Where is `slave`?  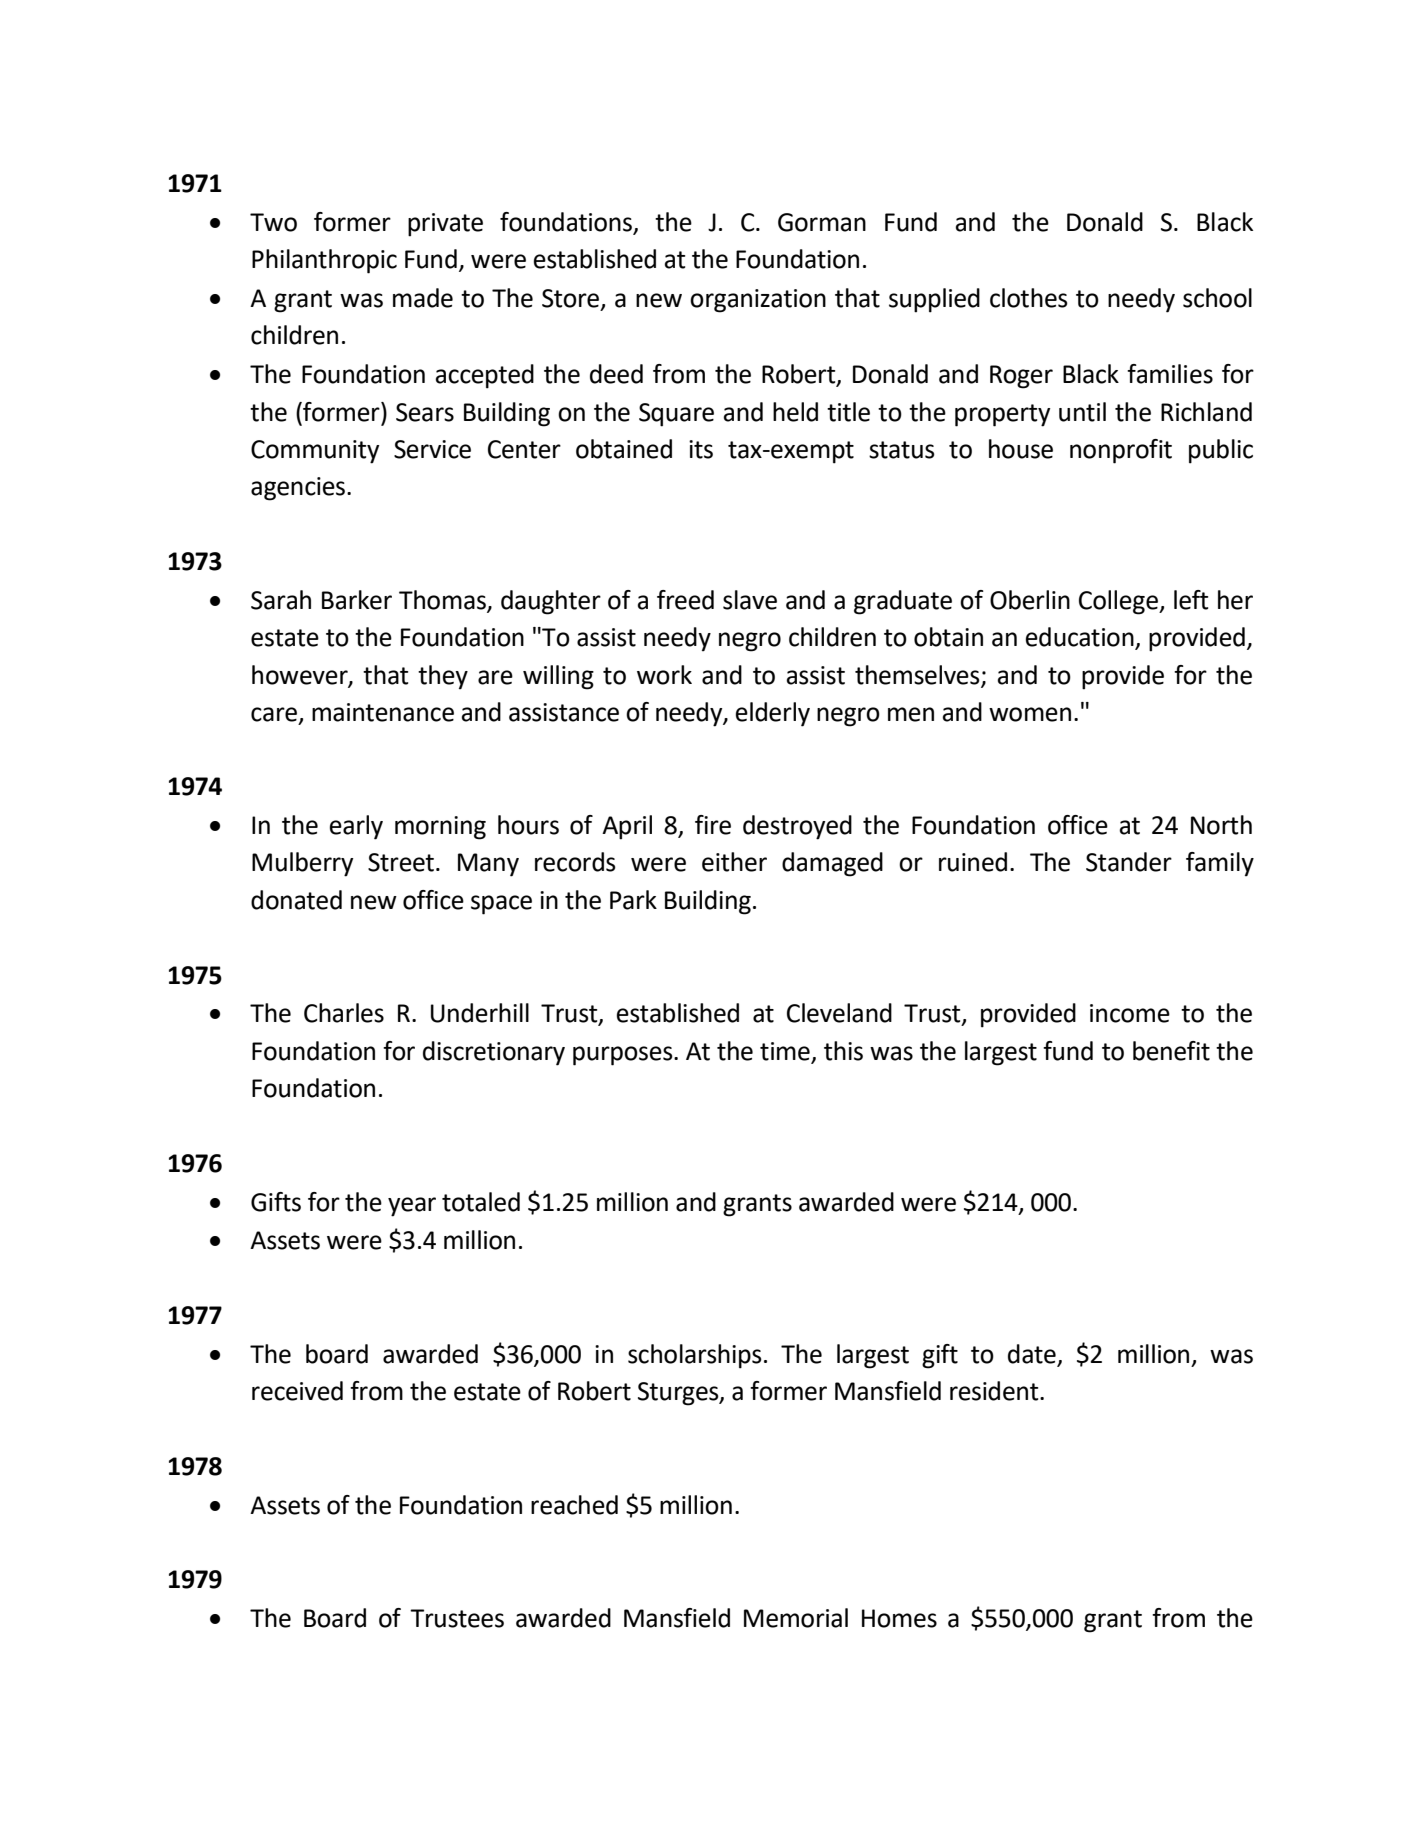
slave is located at coordinates (750, 600).
